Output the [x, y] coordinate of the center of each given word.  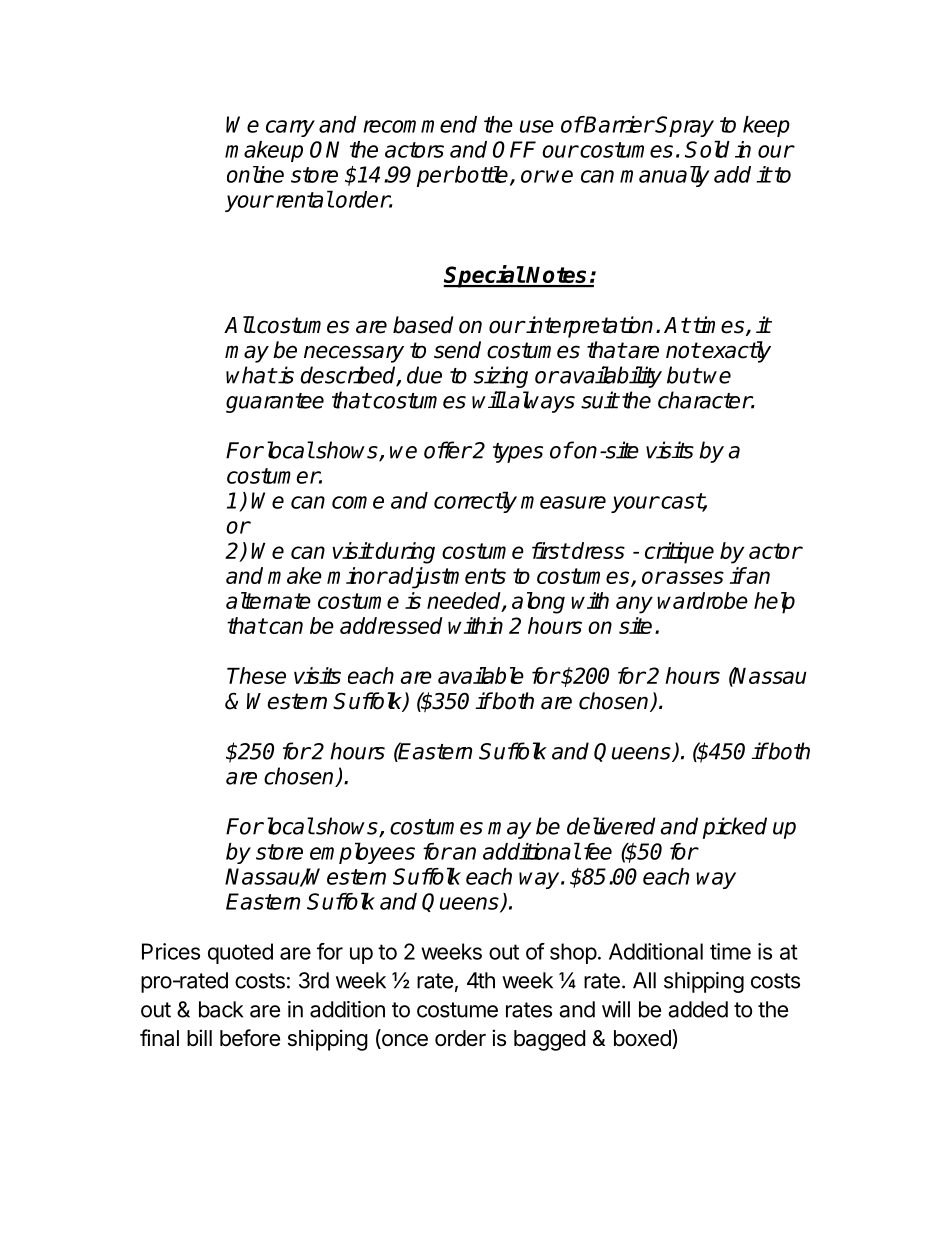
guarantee [275, 403]
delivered [611, 826]
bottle [482, 175]
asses [694, 577]
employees [362, 853]
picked [735, 828]
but [684, 375]
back [221, 1009]
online [255, 174]
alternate [268, 600]
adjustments [446, 578]
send [457, 350]
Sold [707, 149]
